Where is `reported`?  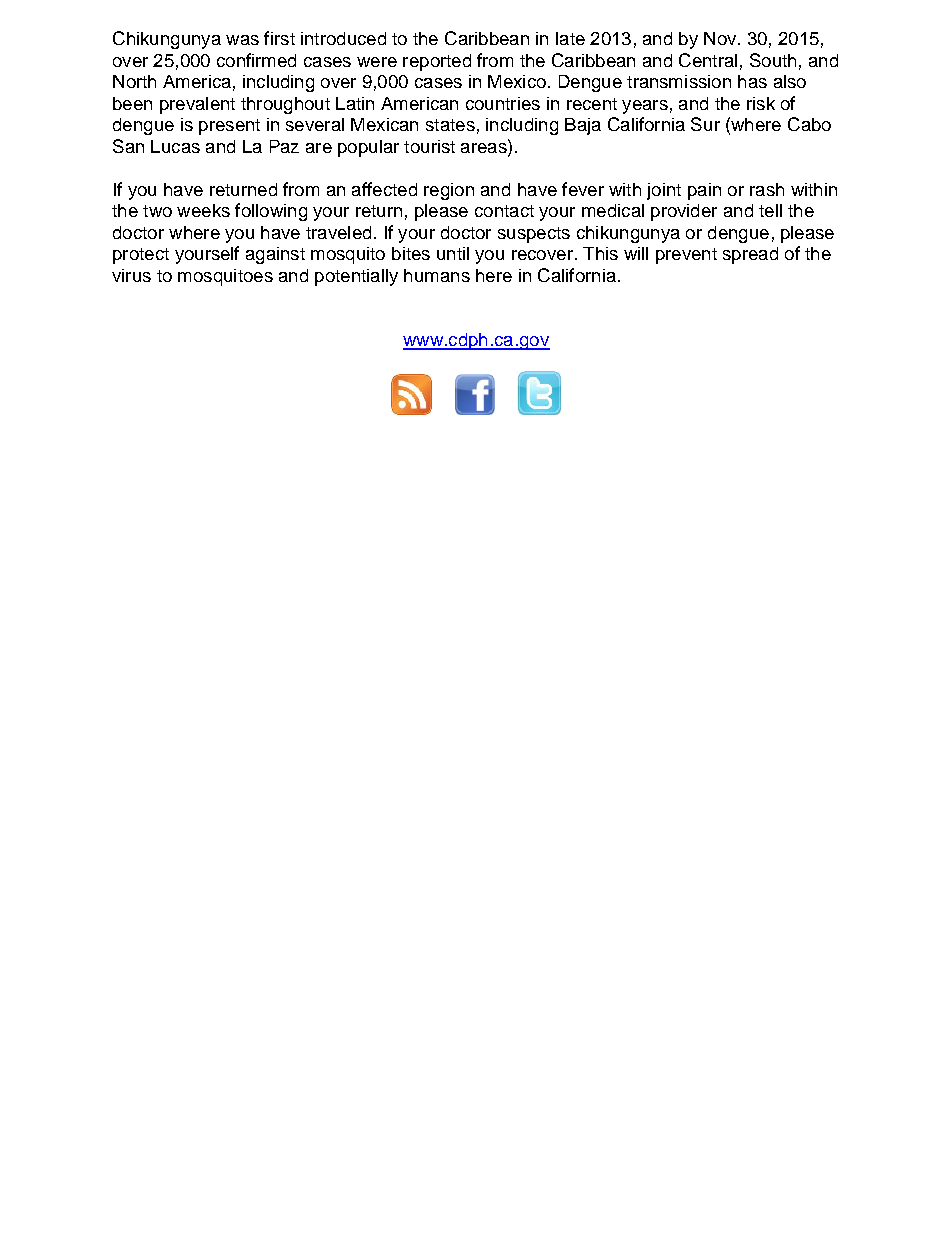 reported is located at coordinates (437, 62).
